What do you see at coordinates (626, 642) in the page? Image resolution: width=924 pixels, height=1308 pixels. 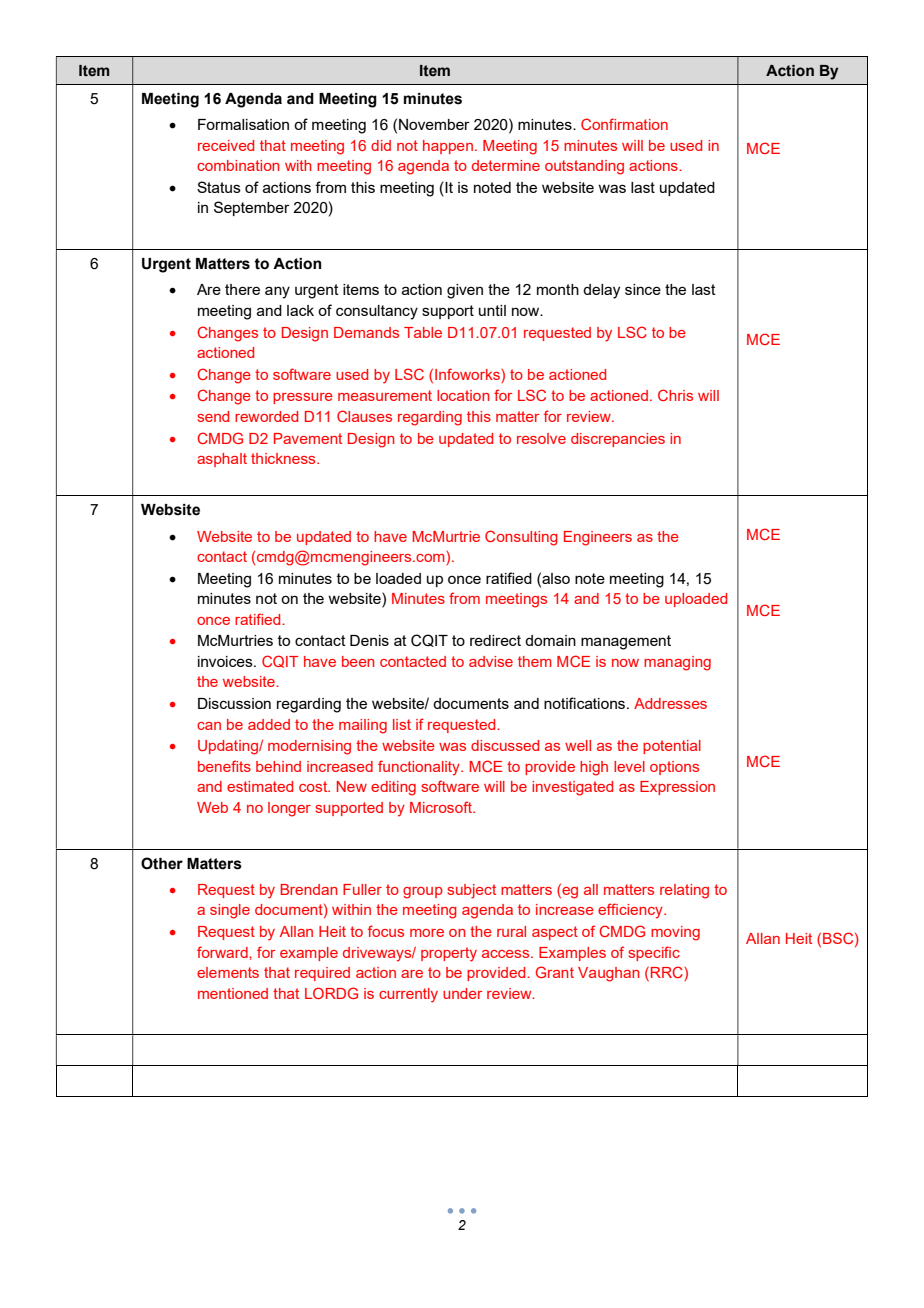 I see `management` at bounding box center [626, 642].
